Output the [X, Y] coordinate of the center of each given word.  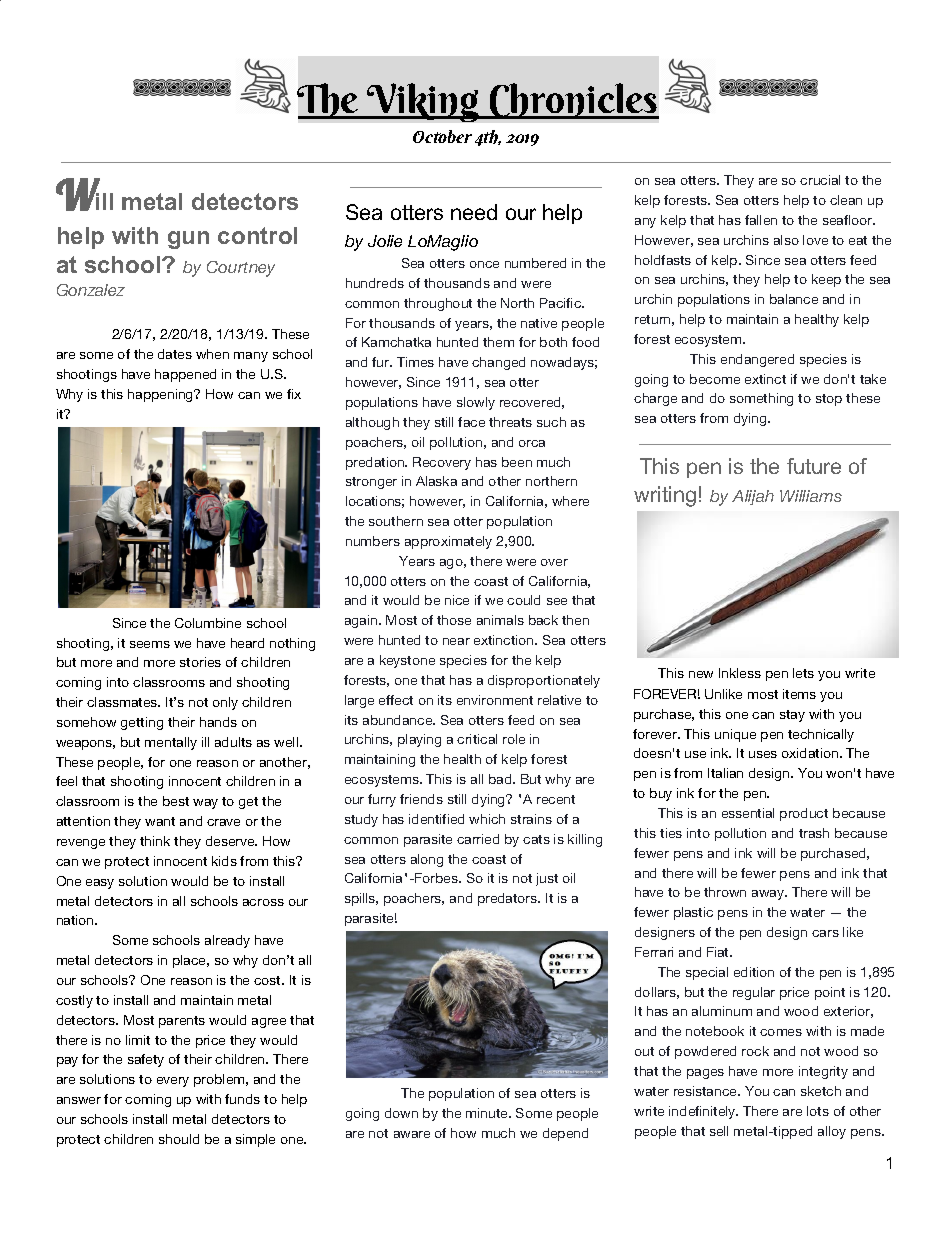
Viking [423, 102]
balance [794, 299]
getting [142, 723]
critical [477, 739]
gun [188, 240]
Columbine [208, 623]
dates [175, 354]
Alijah [753, 497]
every [173, 1082]
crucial [820, 180]
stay [792, 716]
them [498, 342]
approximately [448, 542]
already [227, 941]
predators [508, 899]
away [769, 895]
